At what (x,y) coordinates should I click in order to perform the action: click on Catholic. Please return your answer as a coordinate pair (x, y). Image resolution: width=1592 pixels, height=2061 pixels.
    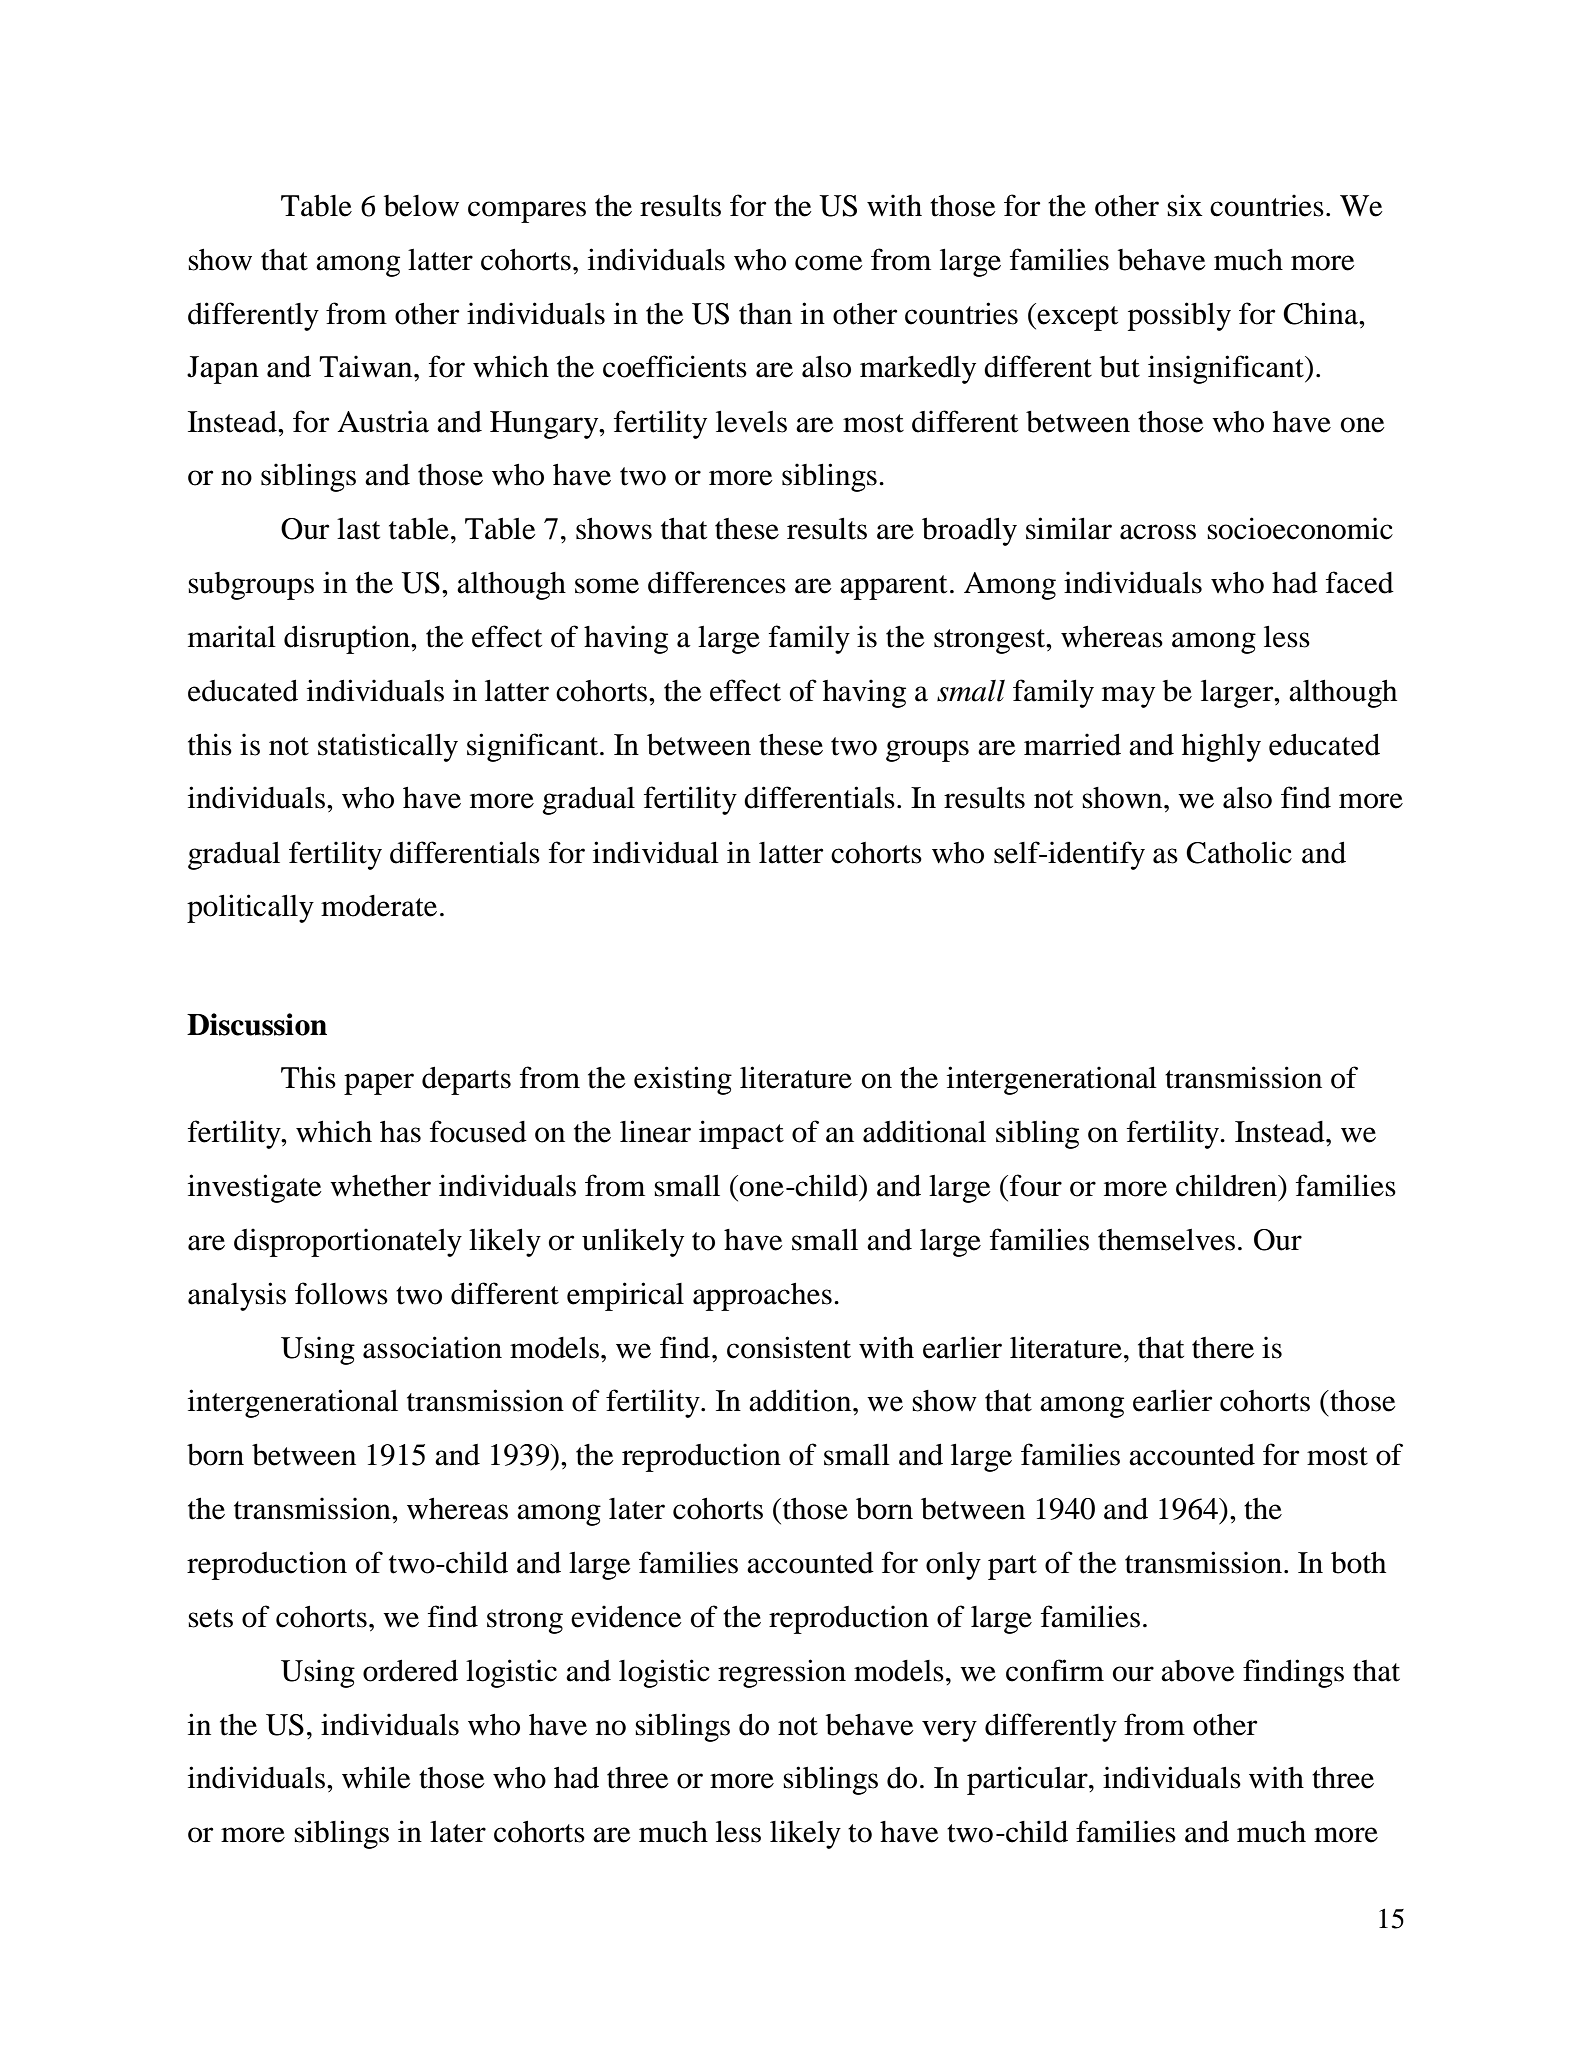
    Looking at the image, I should click on (1239, 852).
